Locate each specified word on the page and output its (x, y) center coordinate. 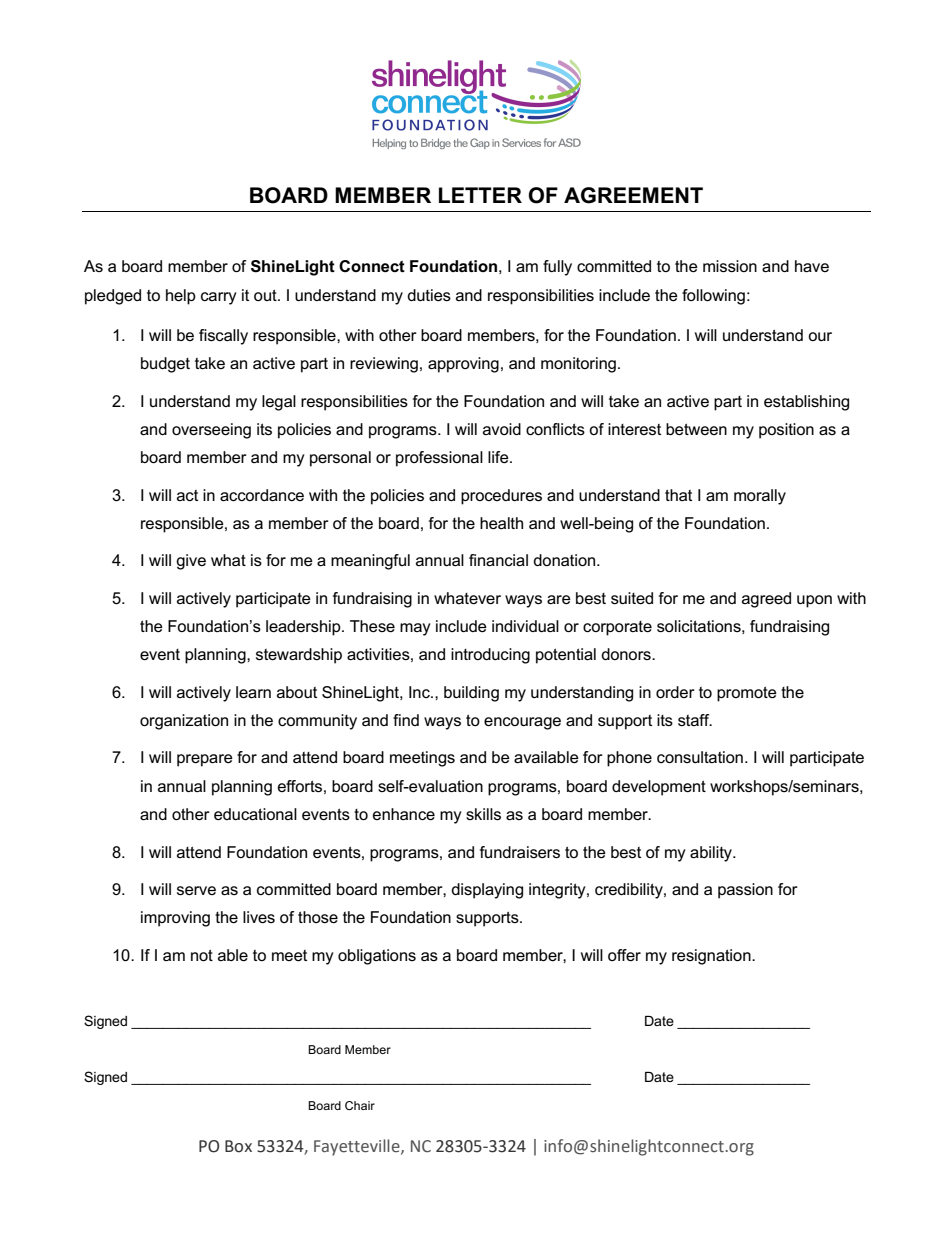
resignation (712, 957)
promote (747, 694)
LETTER (480, 195)
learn (253, 692)
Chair (360, 1105)
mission (730, 266)
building (471, 694)
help (181, 297)
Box (238, 1146)
